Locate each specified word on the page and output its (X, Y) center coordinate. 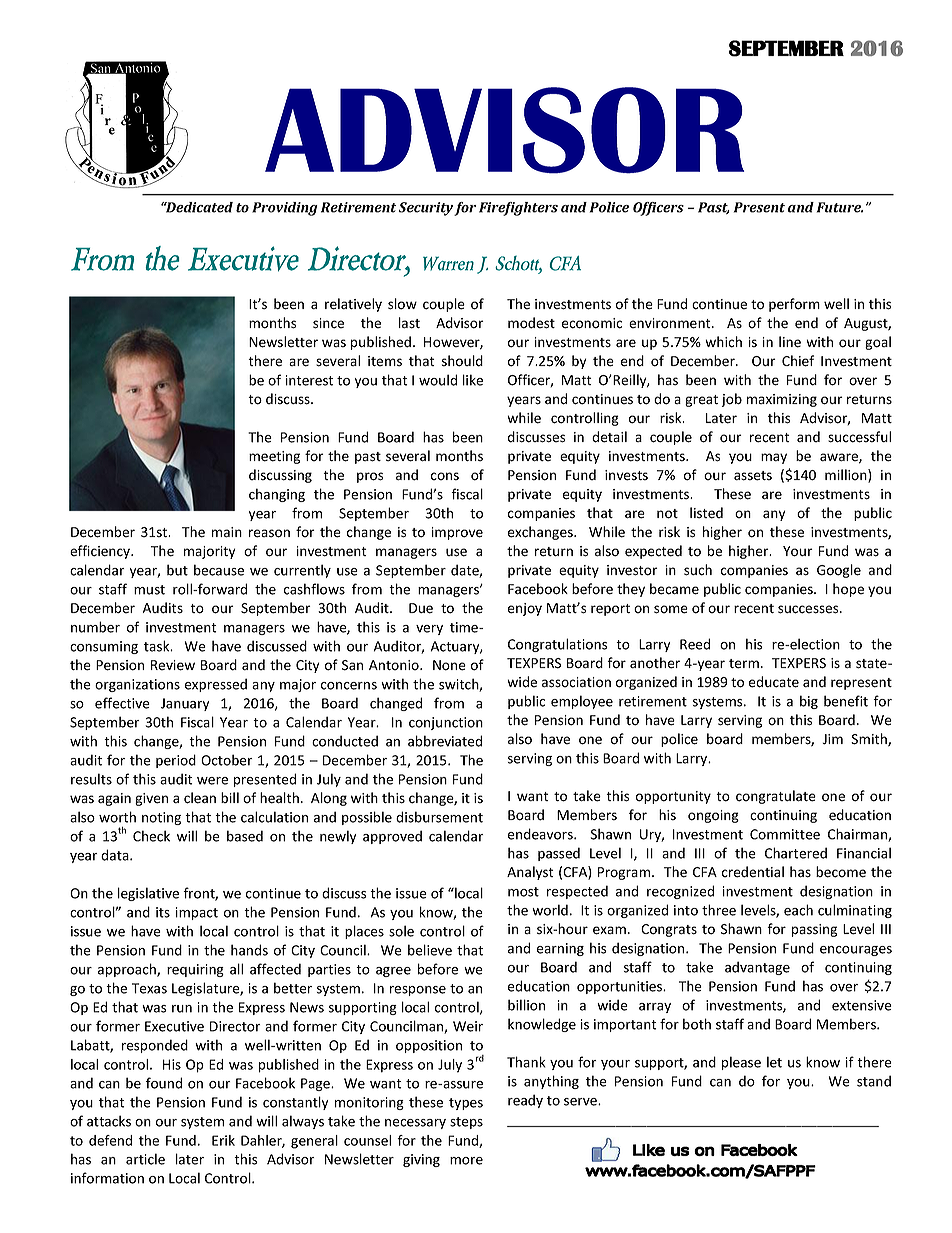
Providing (285, 209)
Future (840, 207)
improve (457, 533)
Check (151, 836)
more (466, 1161)
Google (839, 571)
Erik (223, 1140)
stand (874, 1081)
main (227, 532)
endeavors (541, 834)
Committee (785, 834)
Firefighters (518, 209)
